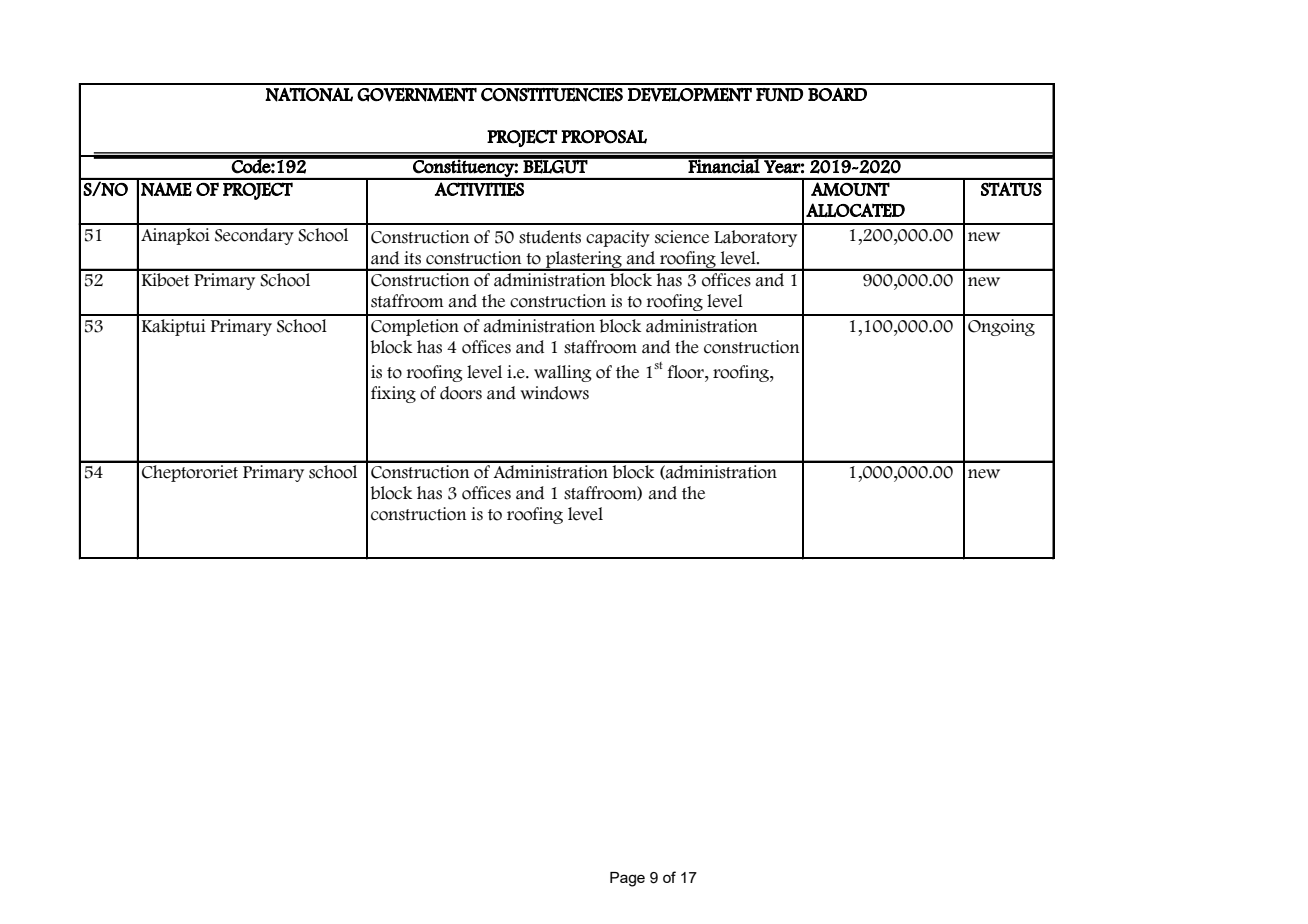 The width and height of the image is (1308, 924). What do you see at coordinates (755, 238) in the image?
I see `Laboratory` at bounding box center [755, 238].
